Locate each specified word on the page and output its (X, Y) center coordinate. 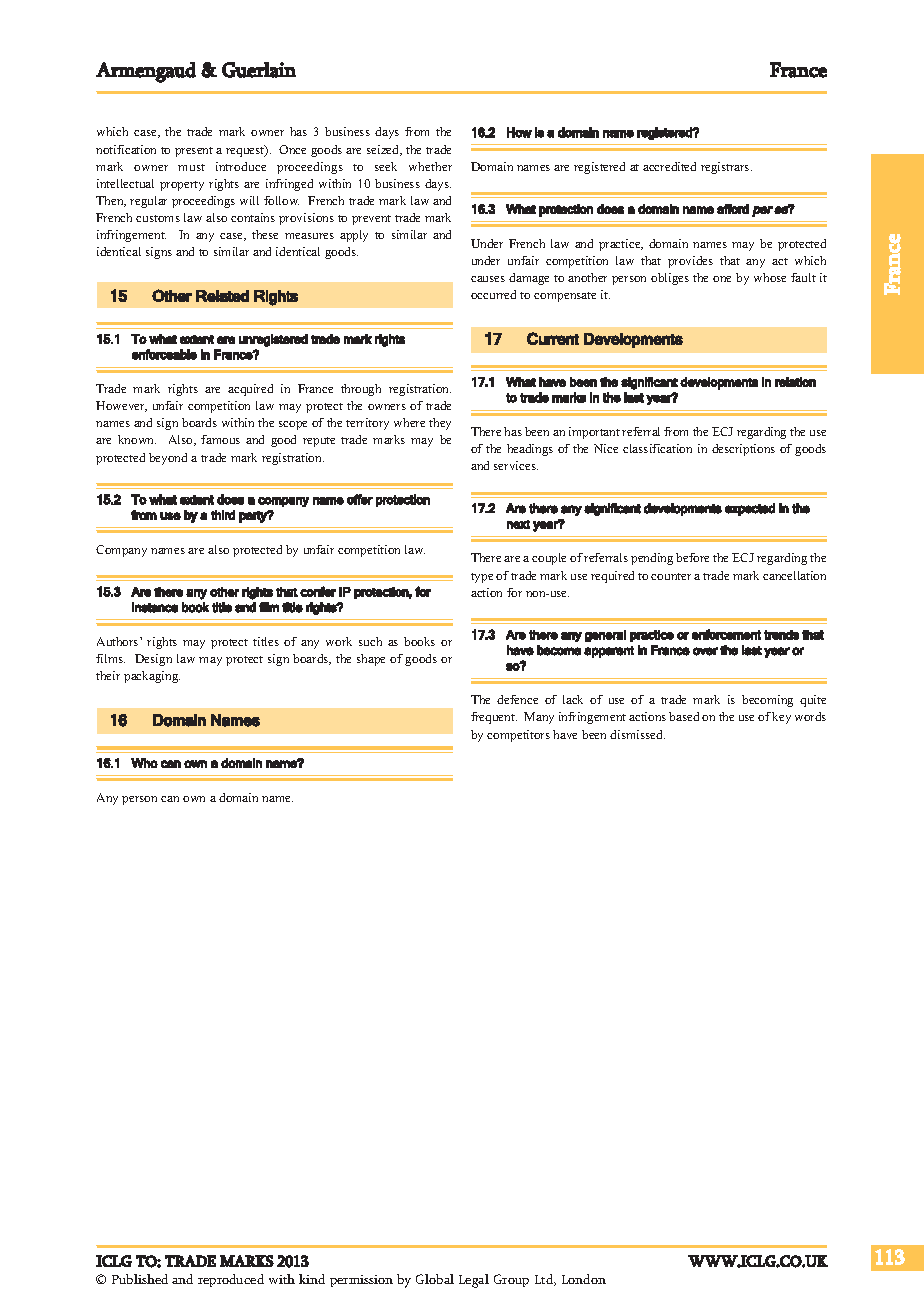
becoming (767, 701)
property (182, 186)
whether (430, 166)
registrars (726, 168)
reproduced (231, 1280)
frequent (494, 718)
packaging (152, 677)
